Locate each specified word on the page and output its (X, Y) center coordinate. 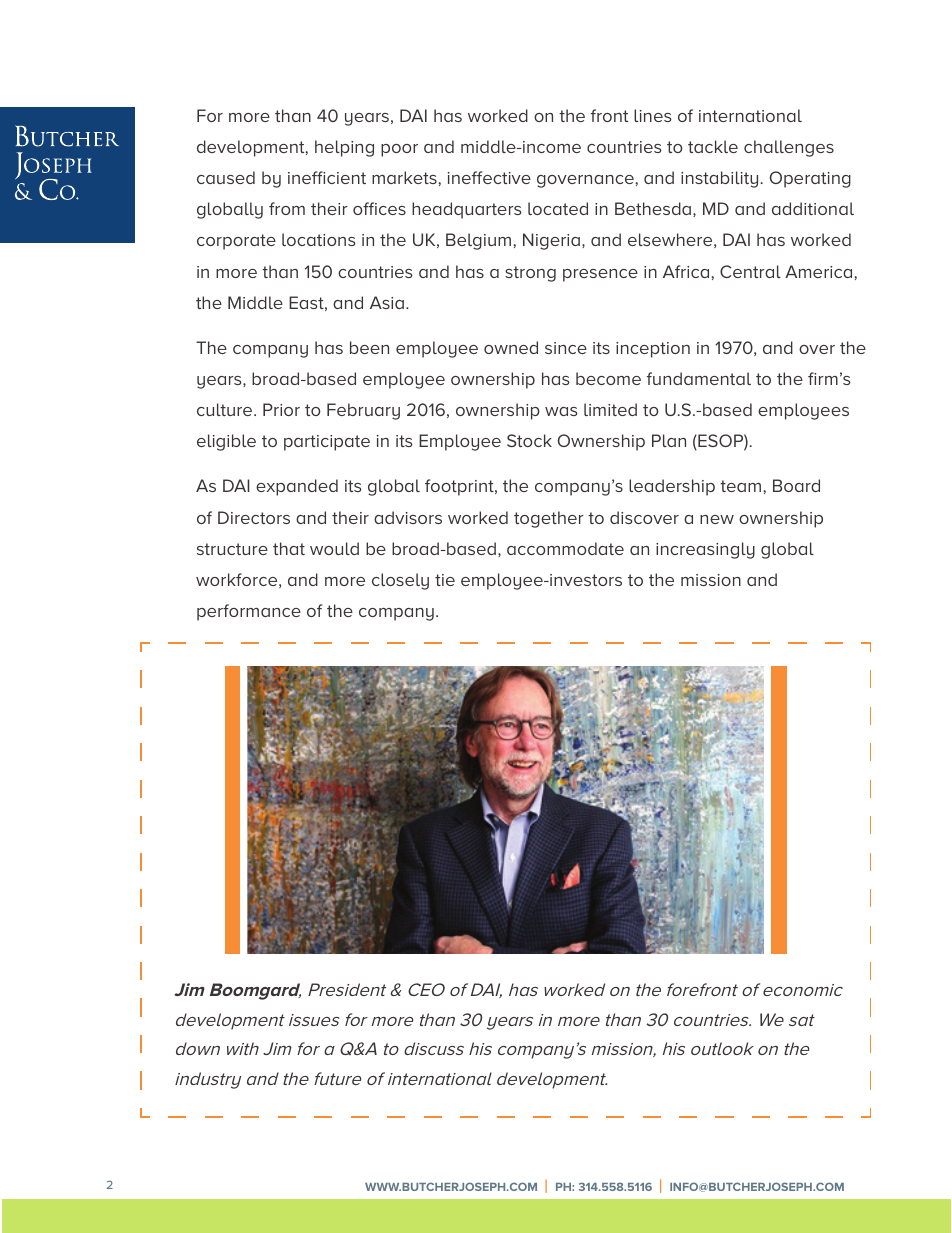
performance (249, 612)
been (369, 347)
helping (344, 148)
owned (511, 347)
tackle (713, 146)
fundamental (699, 378)
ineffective (489, 177)
